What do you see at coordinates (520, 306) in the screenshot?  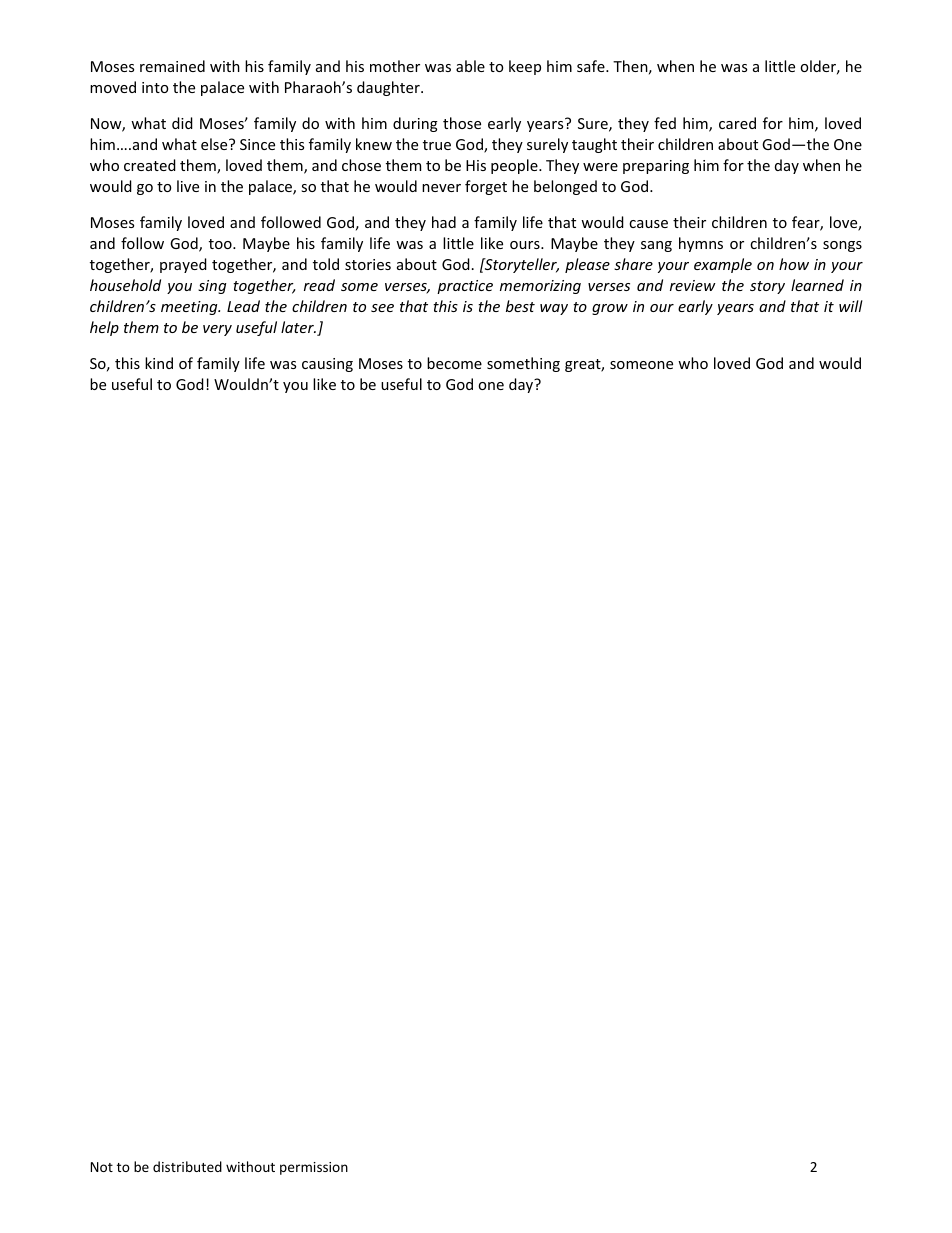 I see `best` at bounding box center [520, 306].
